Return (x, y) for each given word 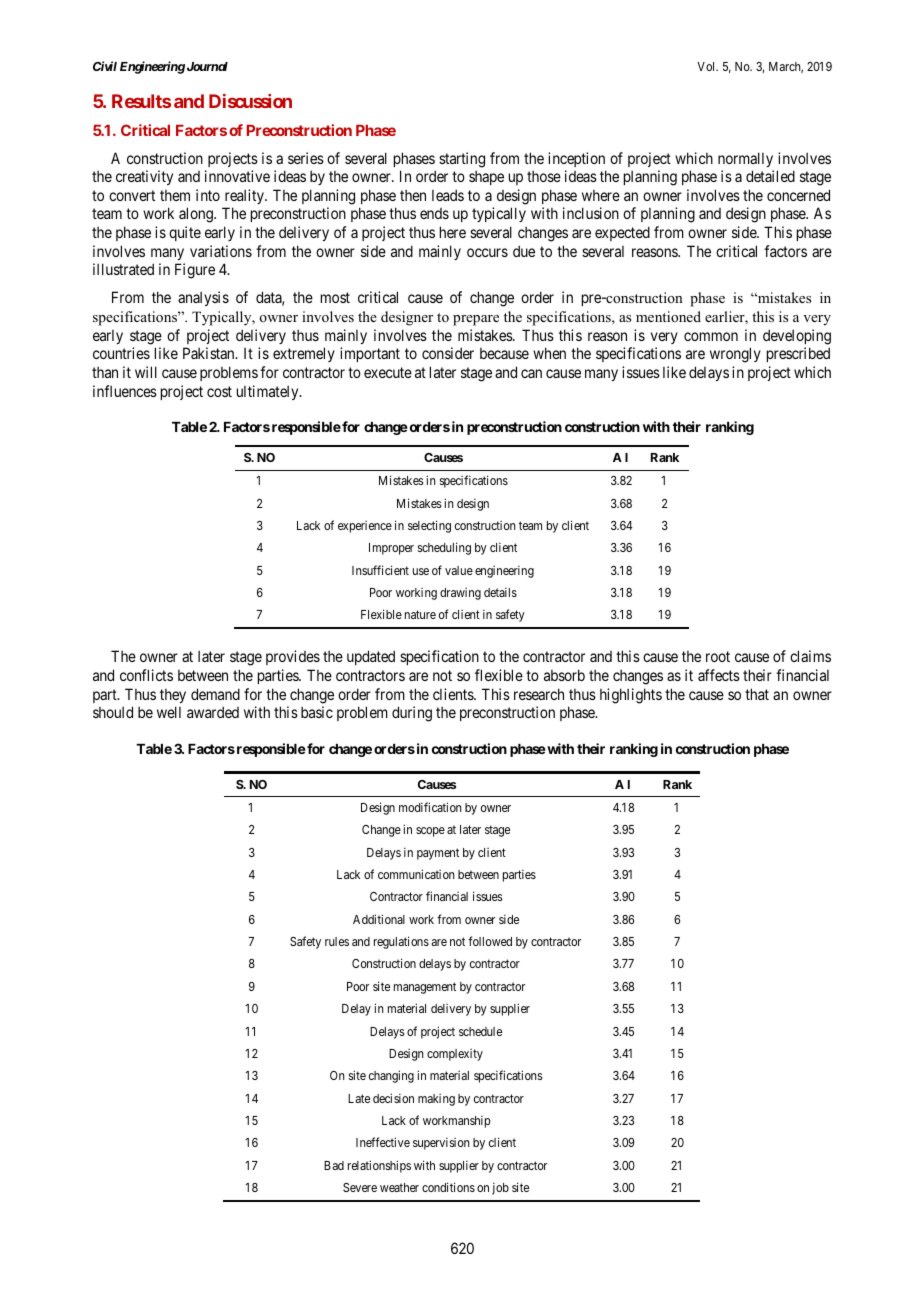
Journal (207, 66)
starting (462, 160)
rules (337, 941)
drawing (460, 594)
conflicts (146, 675)
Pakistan (210, 353)
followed (490, 941)
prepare (476, 320)
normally (745, 159)
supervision (441, 1143)
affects (719, 675)
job (500, 1188)
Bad (334, 1165)
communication (416, 874)
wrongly (735, 355)
